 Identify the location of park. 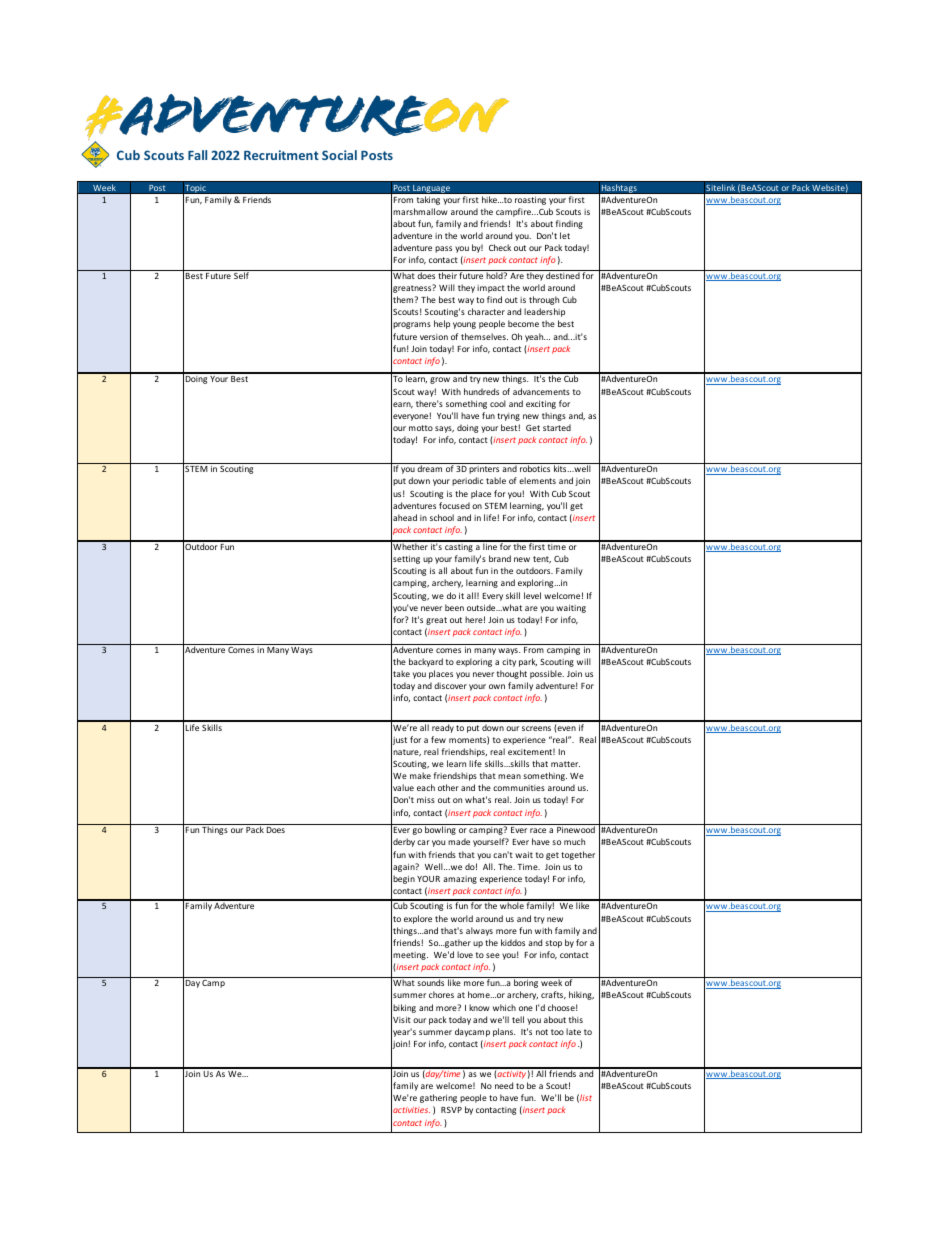
(528, 662).
